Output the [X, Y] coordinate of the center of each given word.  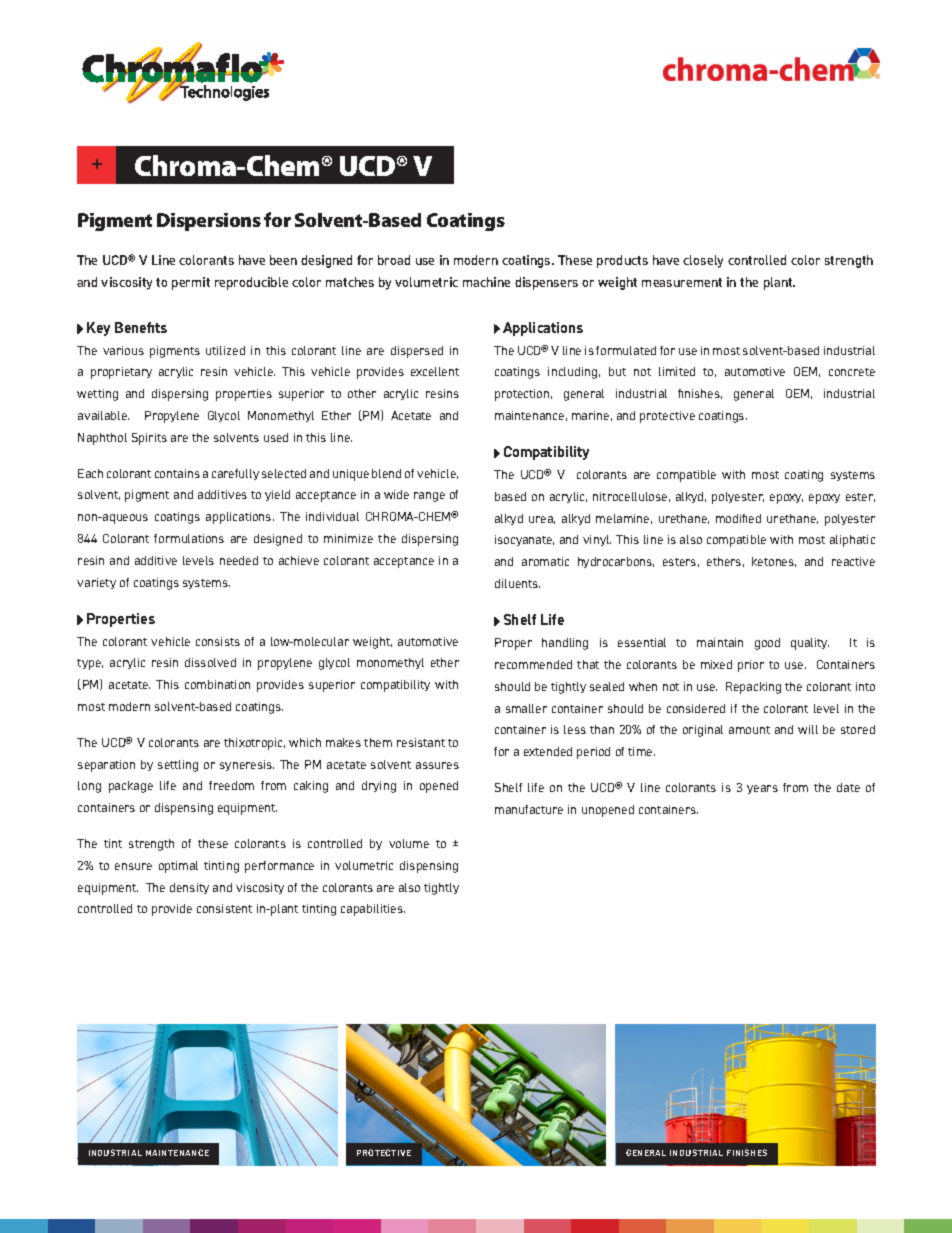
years [762, 789]
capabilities [373, 910]
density [189, 888]
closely [703, 261]
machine [486, 282]
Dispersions [209, 222]
